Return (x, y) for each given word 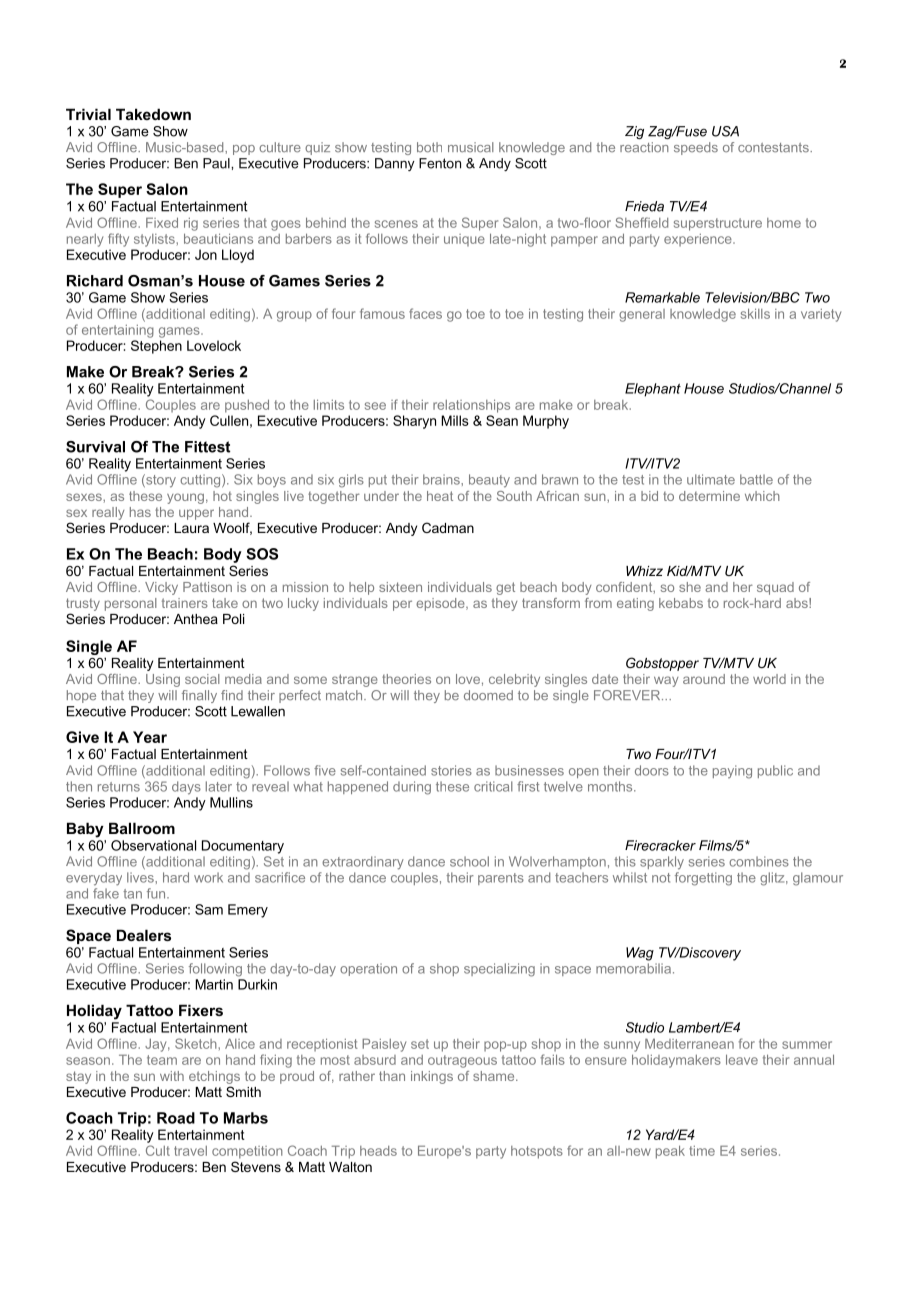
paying (732, 772)
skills (755, 313)
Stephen (156, 347)
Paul (217, 163)
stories (451, 770)
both (429, 147)
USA (725, 131)
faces (425, 313)
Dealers (144, 935)
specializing (499, 970)
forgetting (703, 879)
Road (176, 1118)
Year (150, 737)
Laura (191, 528)
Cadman (448, 527)
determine (709, 496)
